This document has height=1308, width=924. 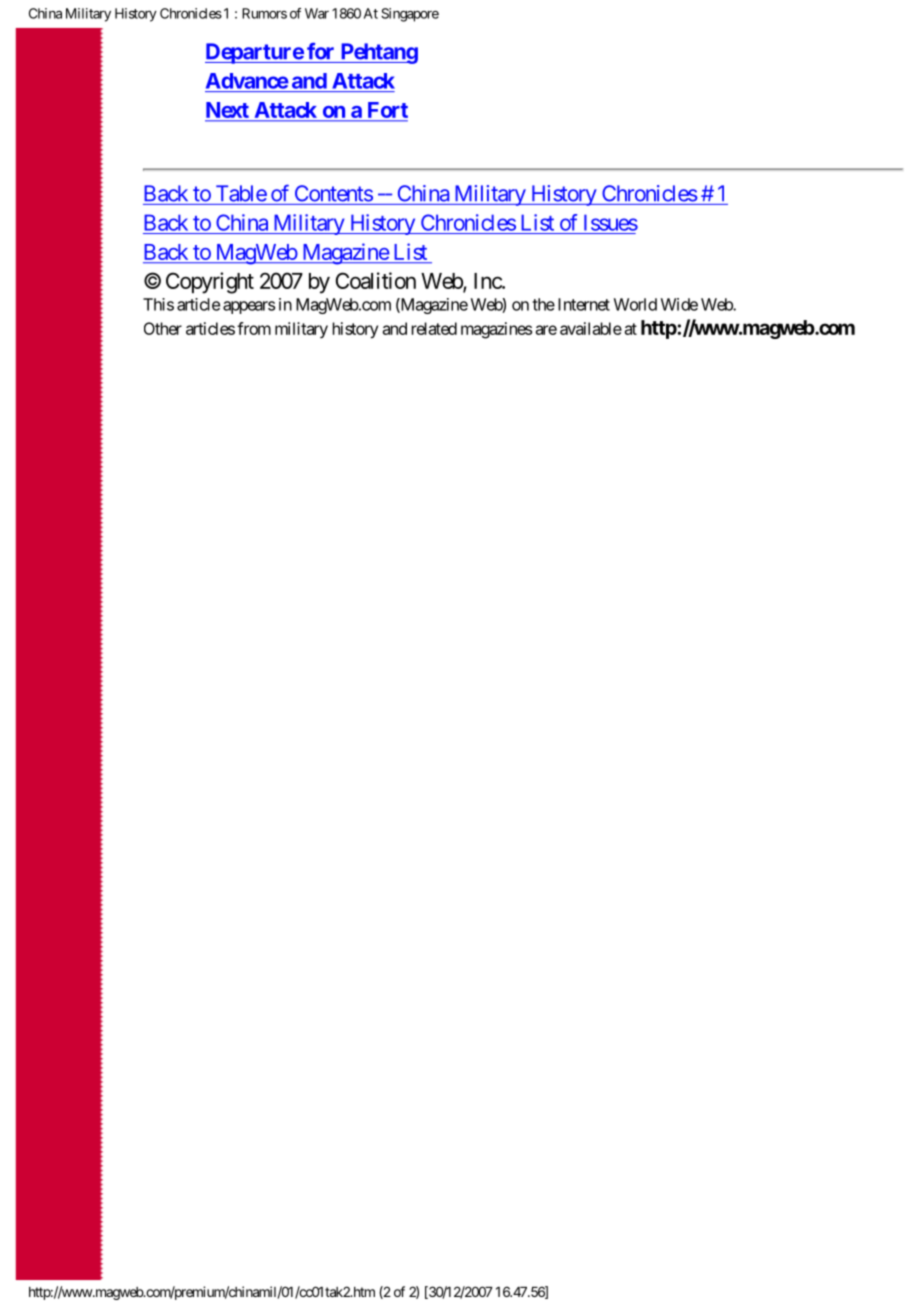 What do you see at coordinates (584, 304) in the document?
I see `Internet` at bounding box center [584, 304].
